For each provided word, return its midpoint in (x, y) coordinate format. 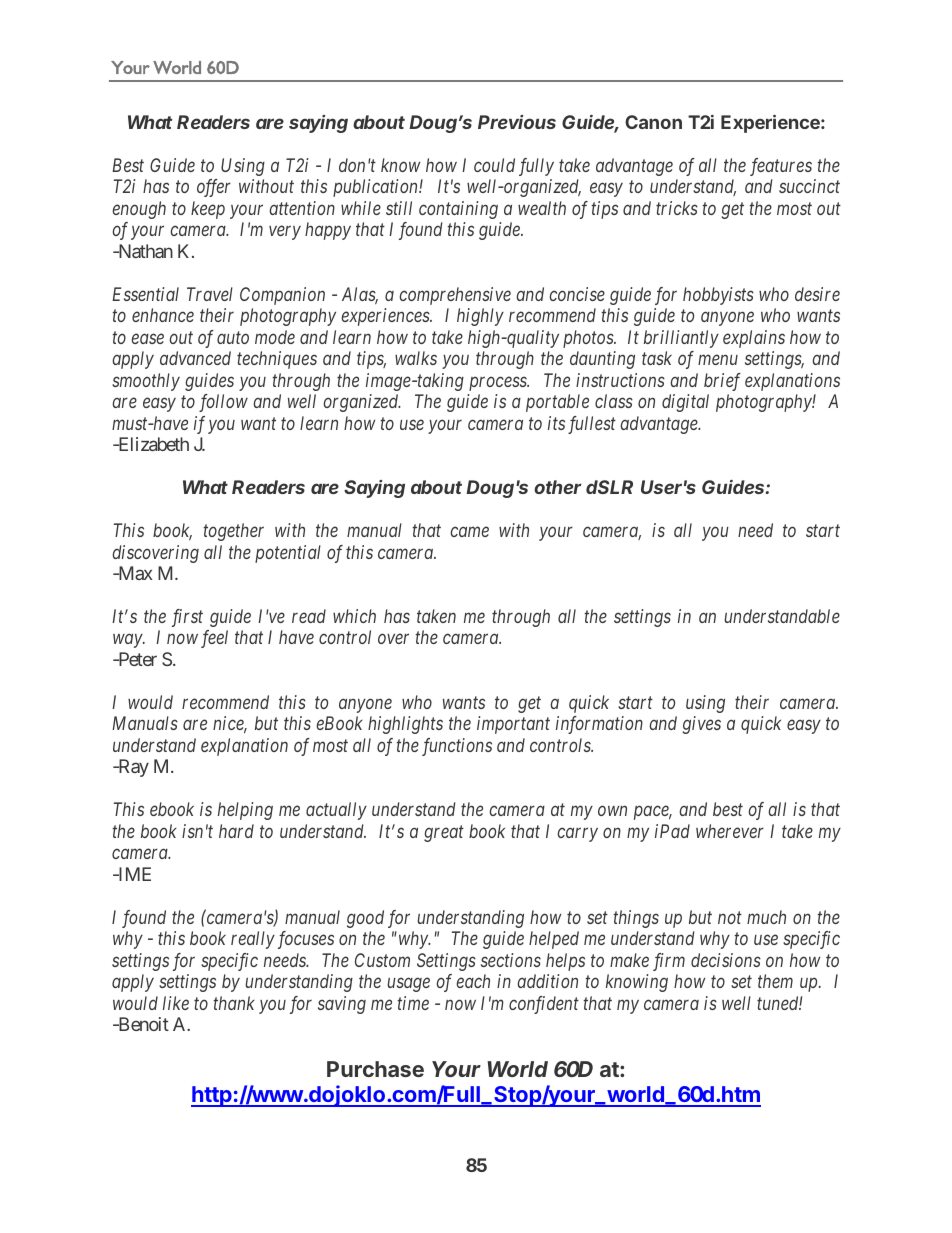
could (494, 165)
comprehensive (455, 296)
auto (233, 338)
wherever (730, 831)
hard (236, 831)
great (444, 834)
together (233, 532)
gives (701, 725)
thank (234, 1003)
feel (214, 639)
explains (754, 339)
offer (214, 188)
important (513, 725)
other (558, 487)
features (781, 167)
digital (685, 403)
